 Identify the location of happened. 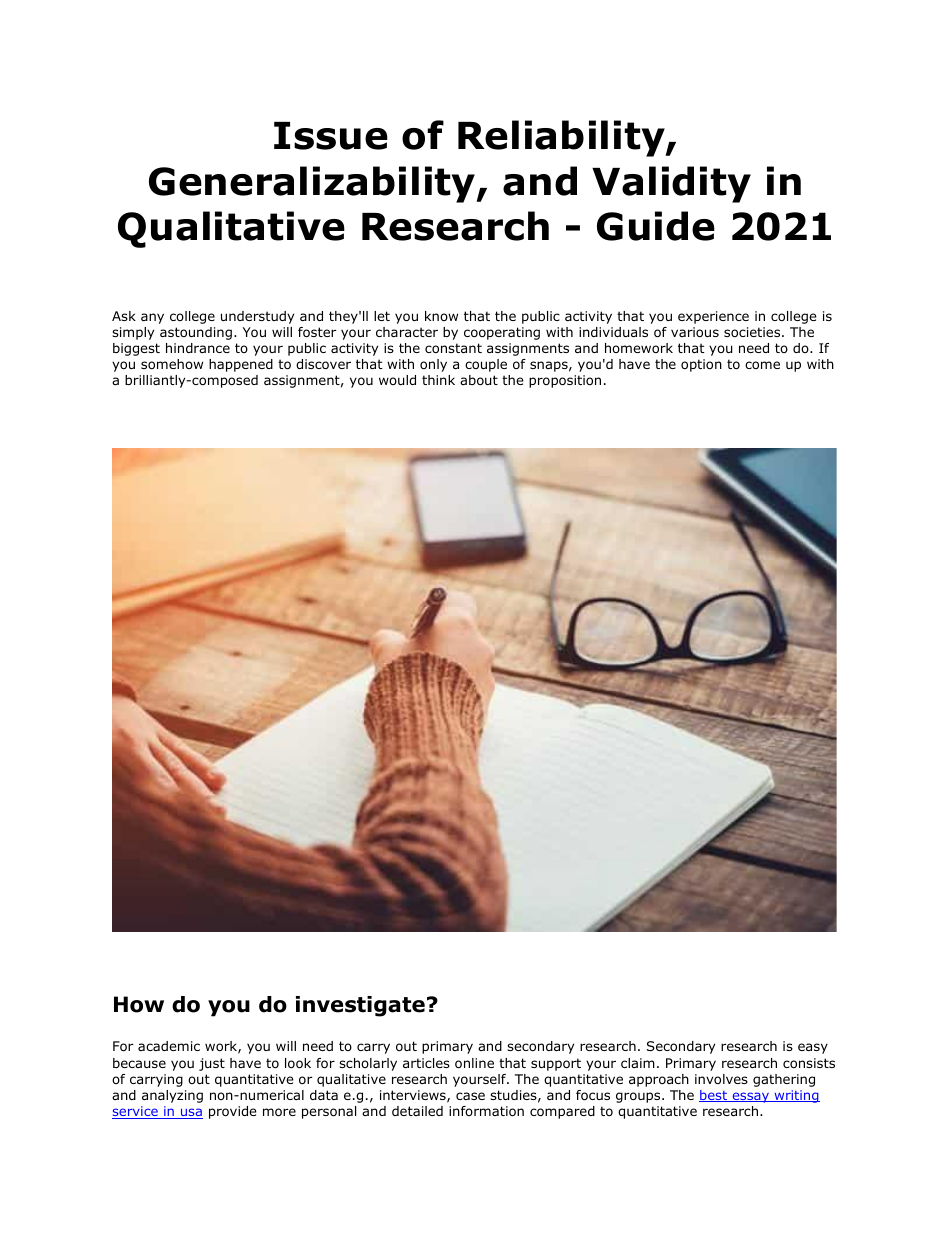
(241, 365).
